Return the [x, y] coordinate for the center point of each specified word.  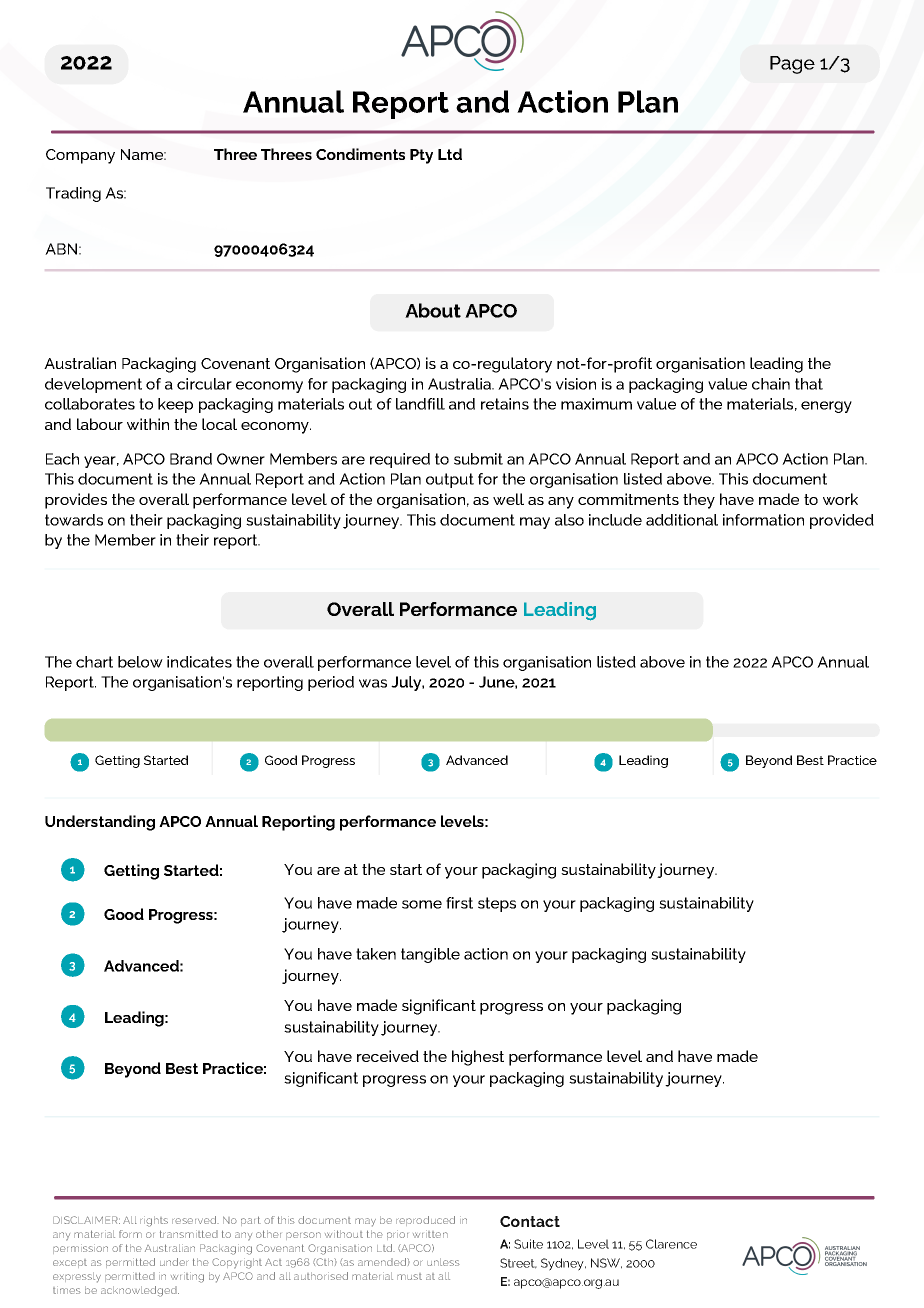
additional [682, 520]
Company [80, 156]
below [140, 662]
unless [443, 1262]
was [373, 683]
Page [792, 65]
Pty [421, 156]
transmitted [189, 1234]
